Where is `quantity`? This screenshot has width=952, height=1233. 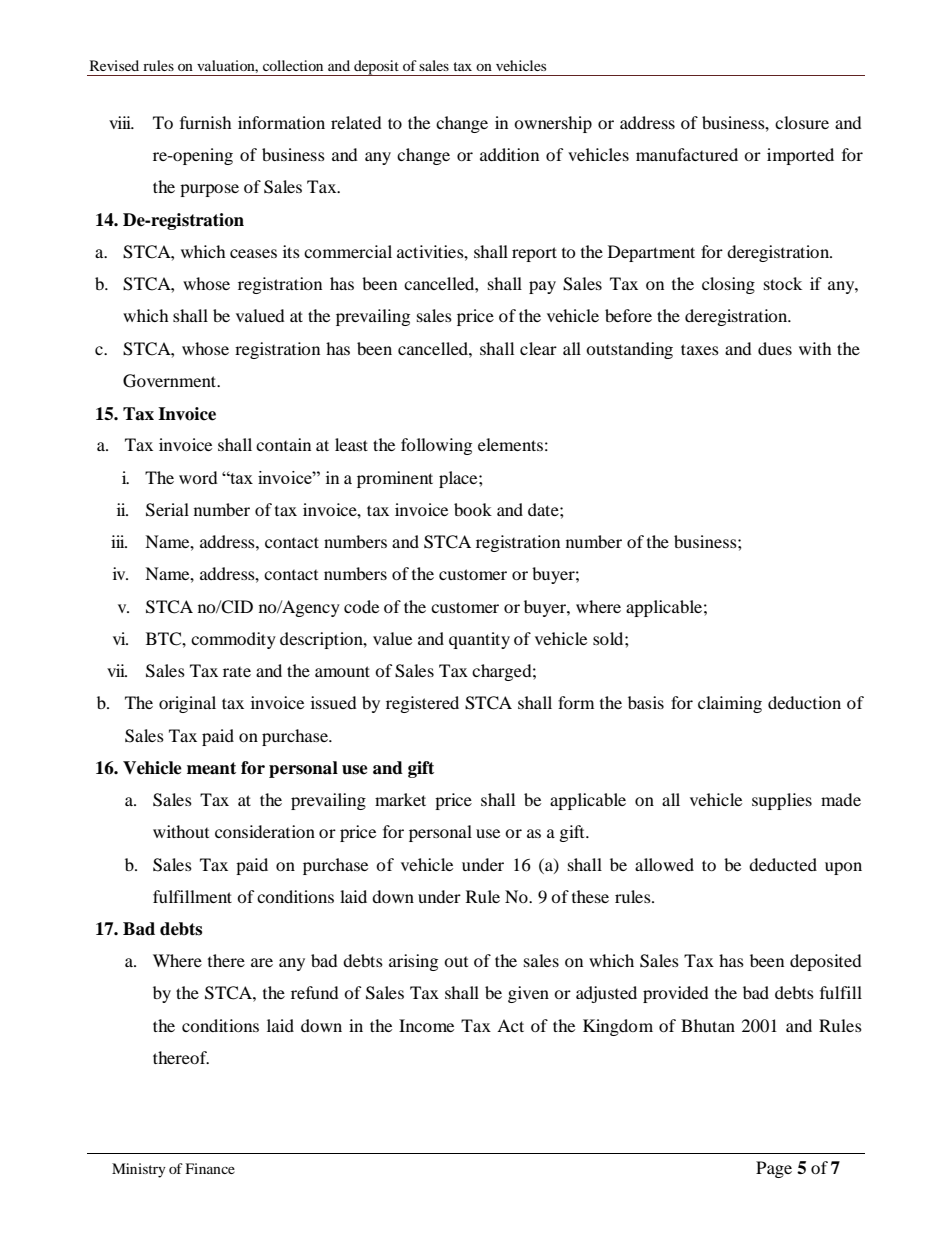
quantity is located at coordinates (479, 640).
